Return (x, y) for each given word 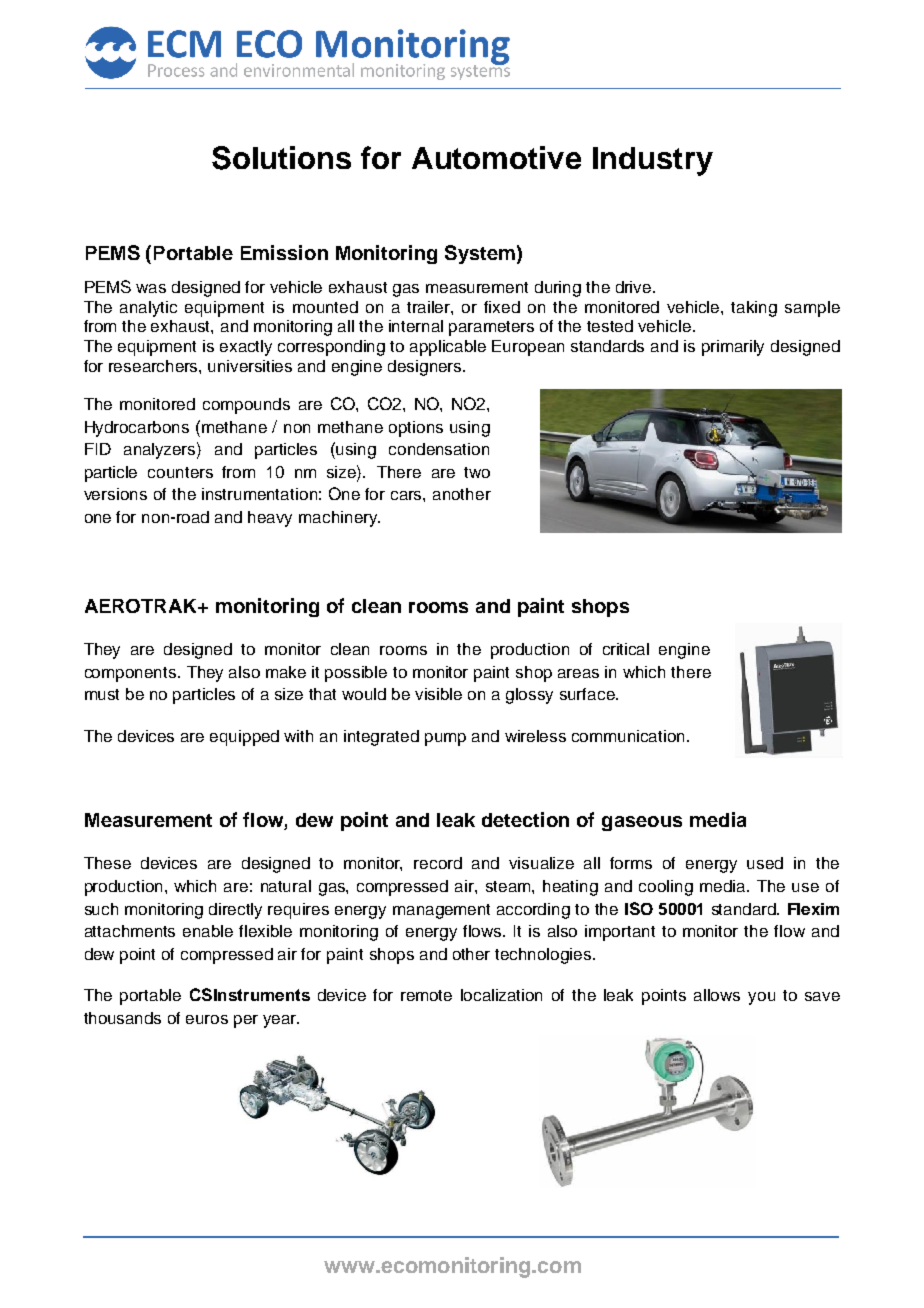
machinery (339, 519)
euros (207, 1019)
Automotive (496, 157)
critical (626, 649)
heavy (270, 519)
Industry (653, 161)
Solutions (281, 158)
